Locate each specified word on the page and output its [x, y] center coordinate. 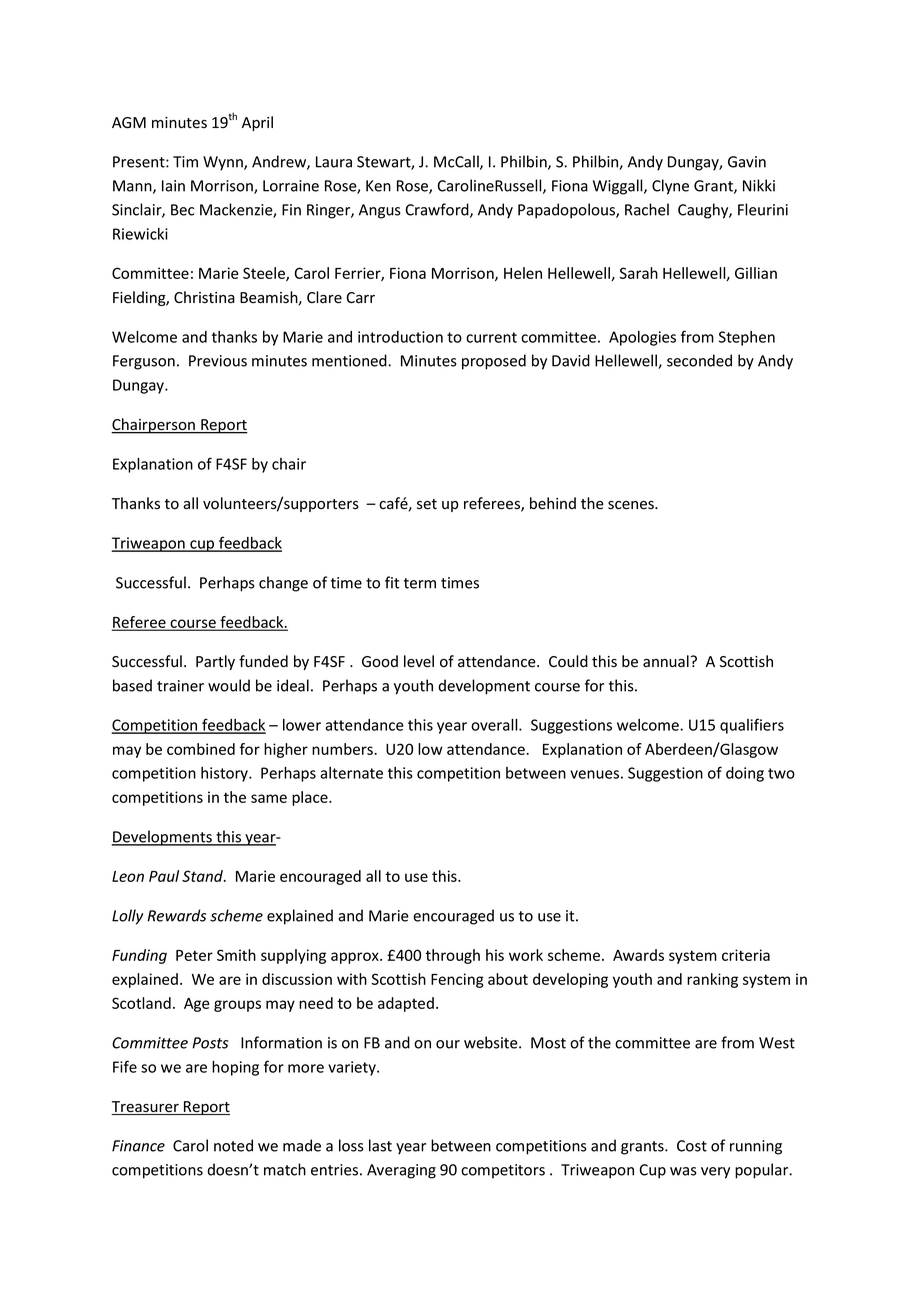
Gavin [747, 162]
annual [666, 661]
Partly [215, 662]
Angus [380, 211]
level [419, 661]
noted [233, 1145]
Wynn [224, 163]
